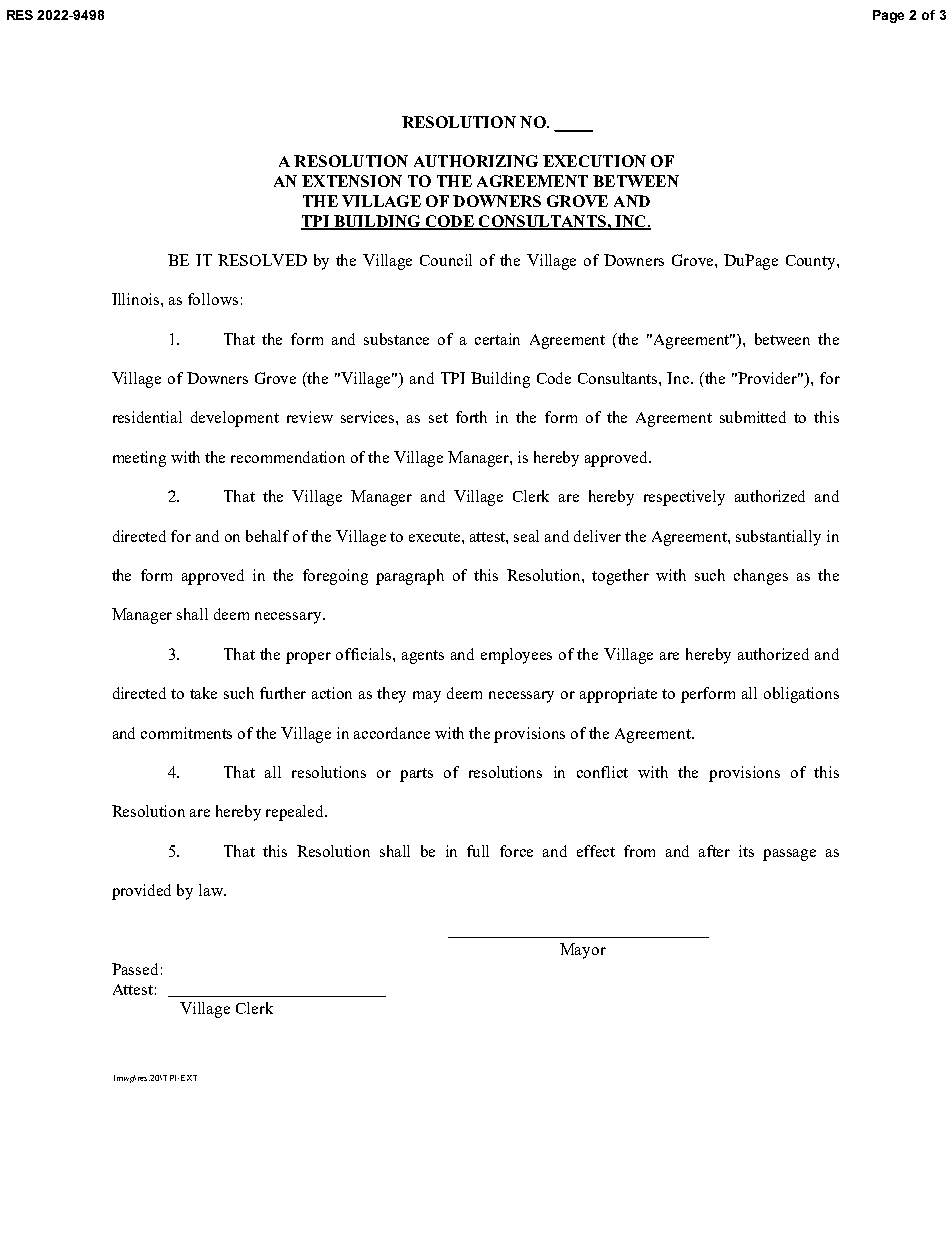 The width and height of the document is (952, 1233). Describe the element at coordinates (761, 577) in the document. I see `changes` at that location.
